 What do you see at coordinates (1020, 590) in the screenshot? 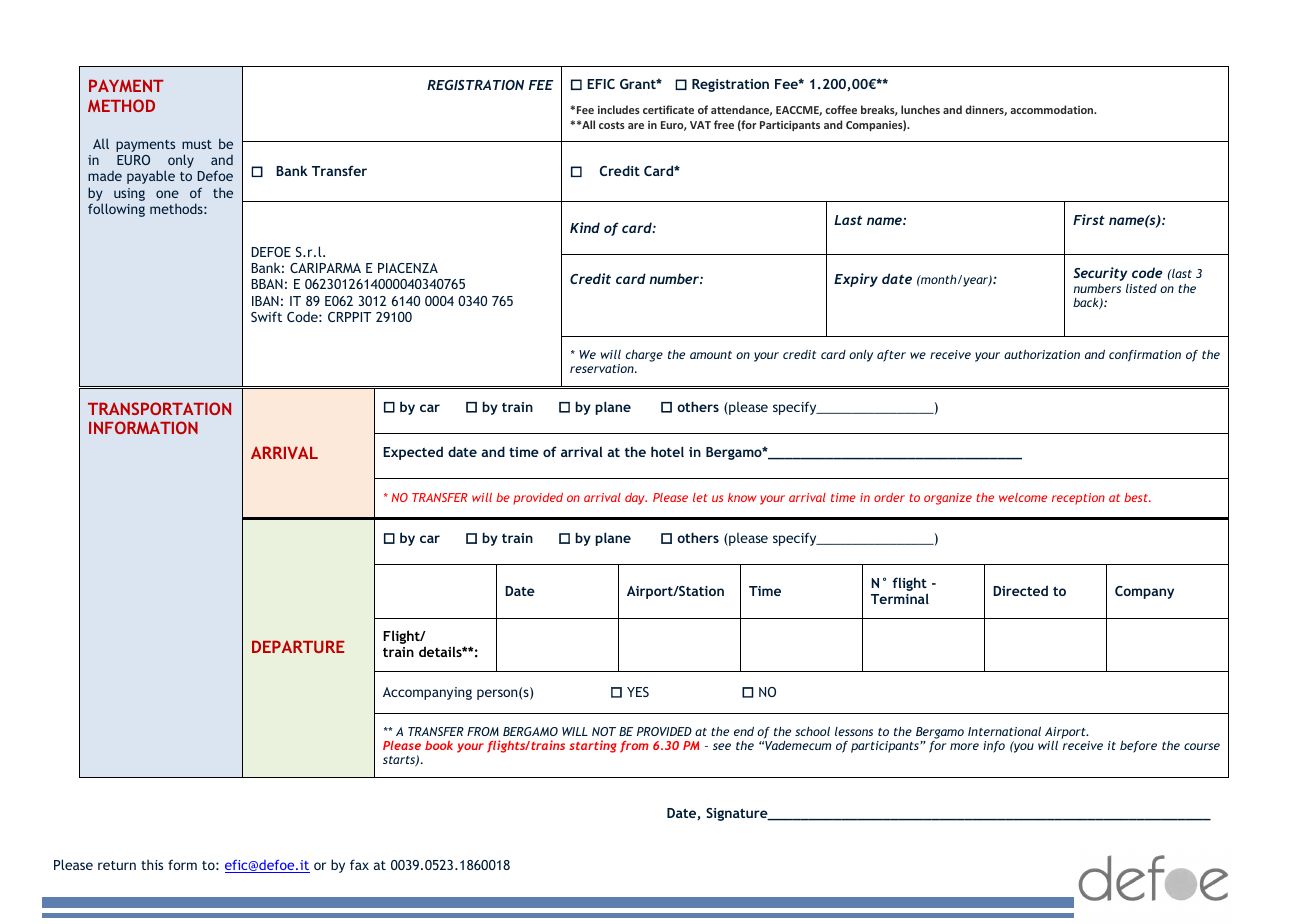
I see `Directed` at bounding box center [1020, 590].
